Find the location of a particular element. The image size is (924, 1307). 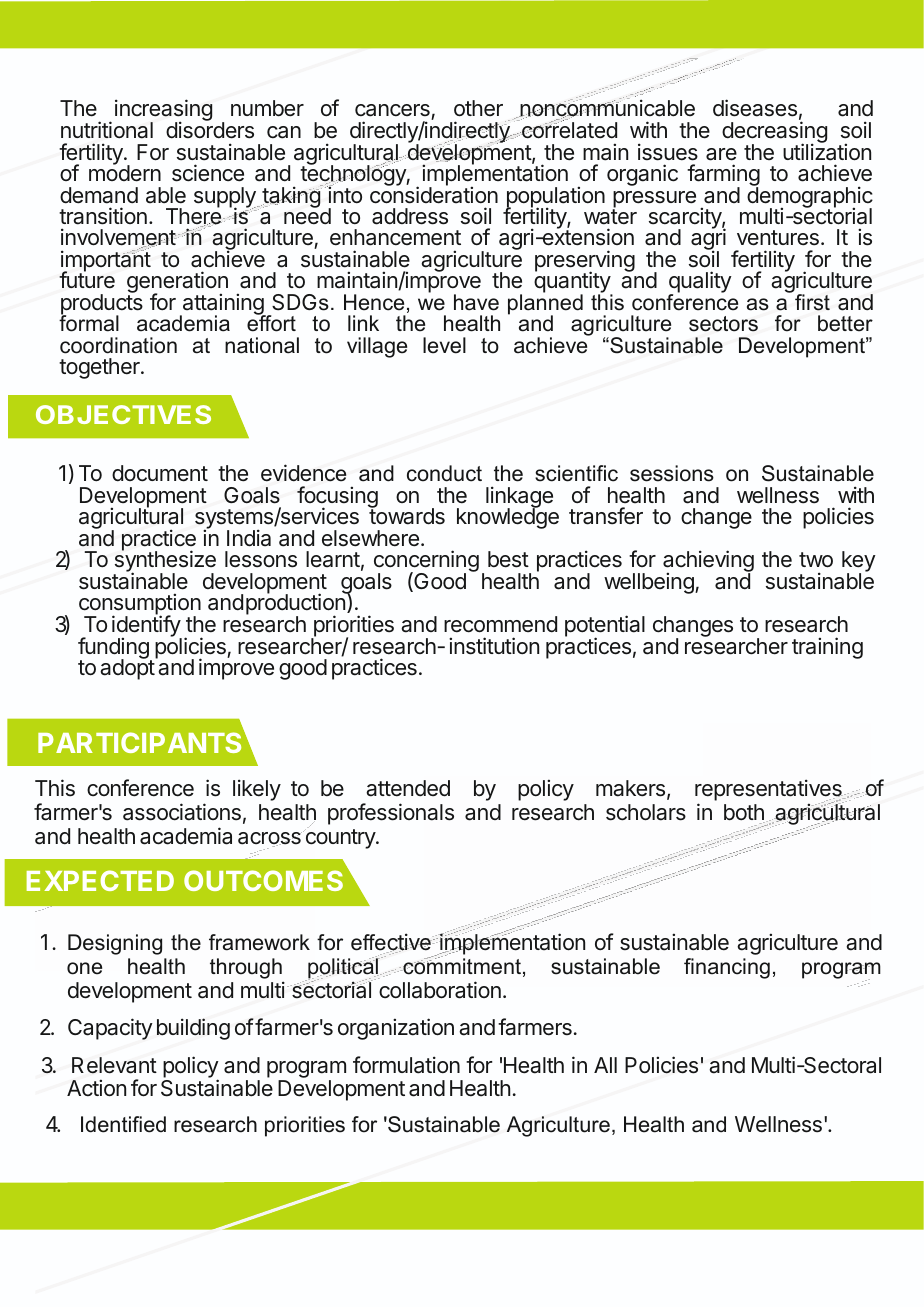

decreasing is located at coordinates (774, 133).
